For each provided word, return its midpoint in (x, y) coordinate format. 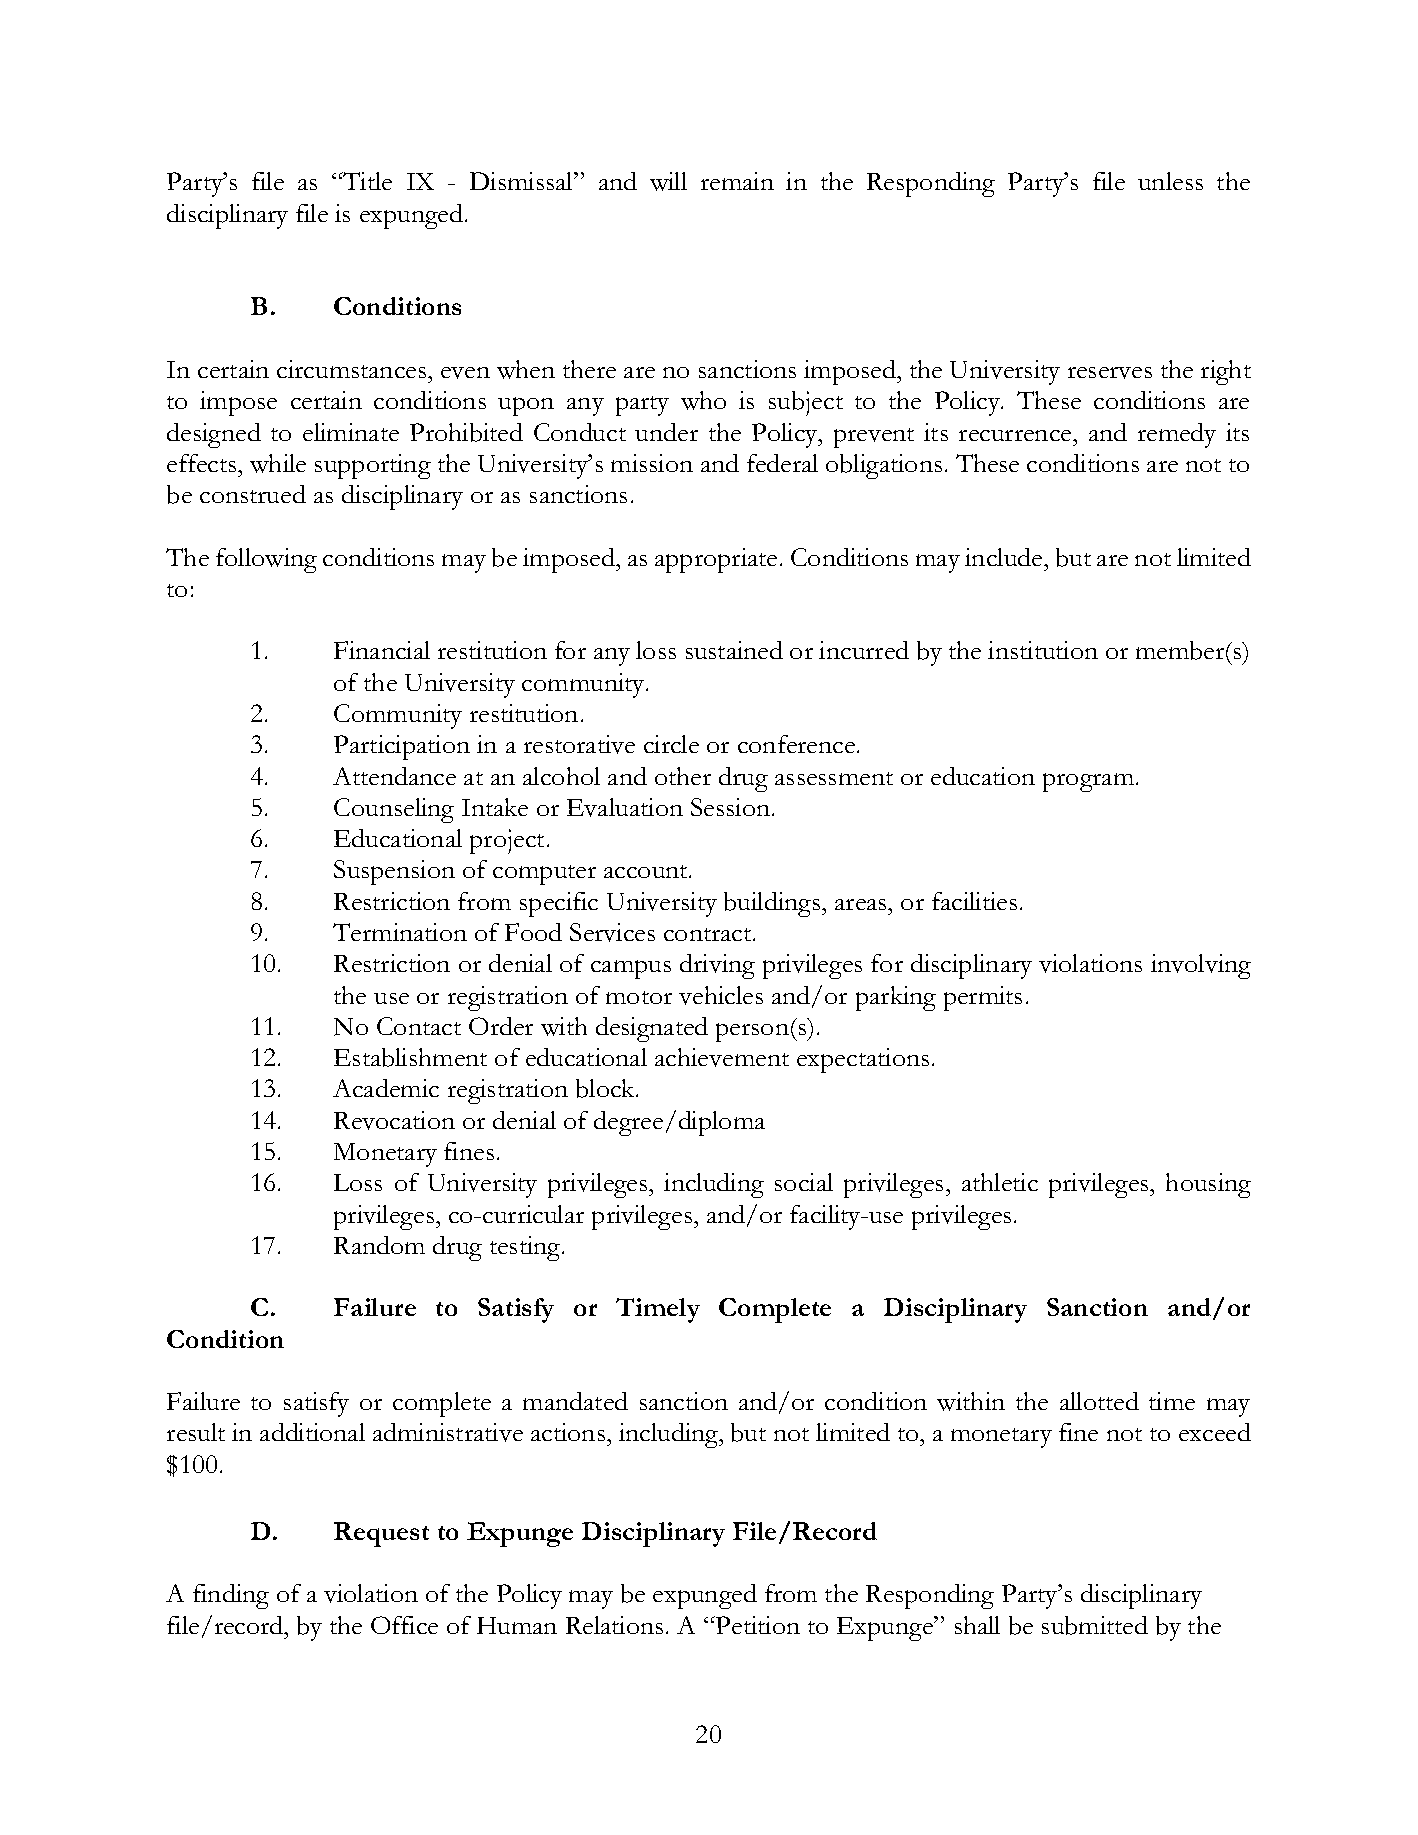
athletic (1000, 1182)
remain (737, 181)
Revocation (394, 1120)
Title (366, 181)
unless (1170, 181)
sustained (734, 650)
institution (1043, 650)
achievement (722, 1057)
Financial (382, 650)
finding (231, 1596)
